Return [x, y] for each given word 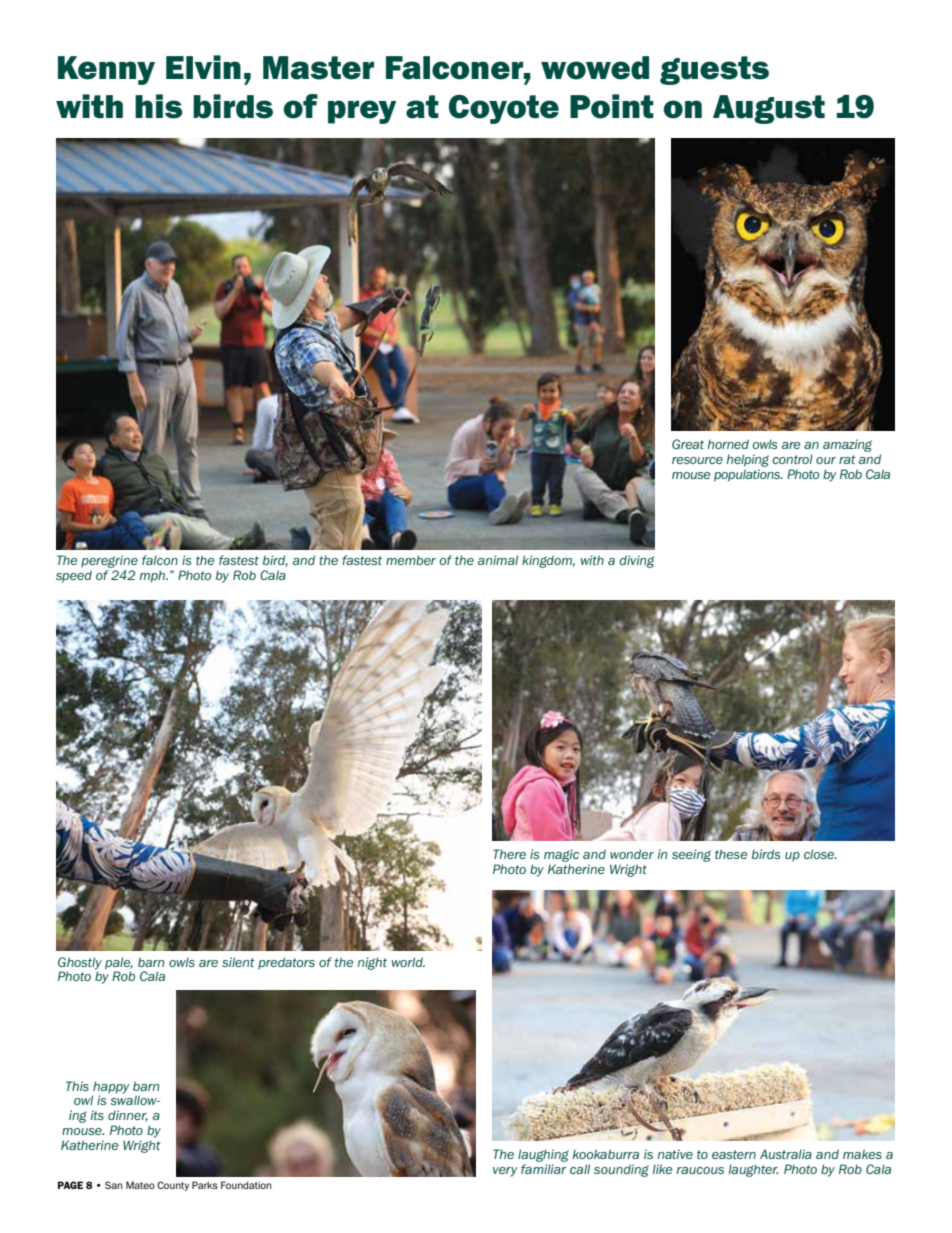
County [173, 1186]
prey [362, 112]
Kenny [106, 70]
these [731, 854]
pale [119, 963]
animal [498, 560]
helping [748, 460]
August [769, 109]
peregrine [109, 561]
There [509, 854]
